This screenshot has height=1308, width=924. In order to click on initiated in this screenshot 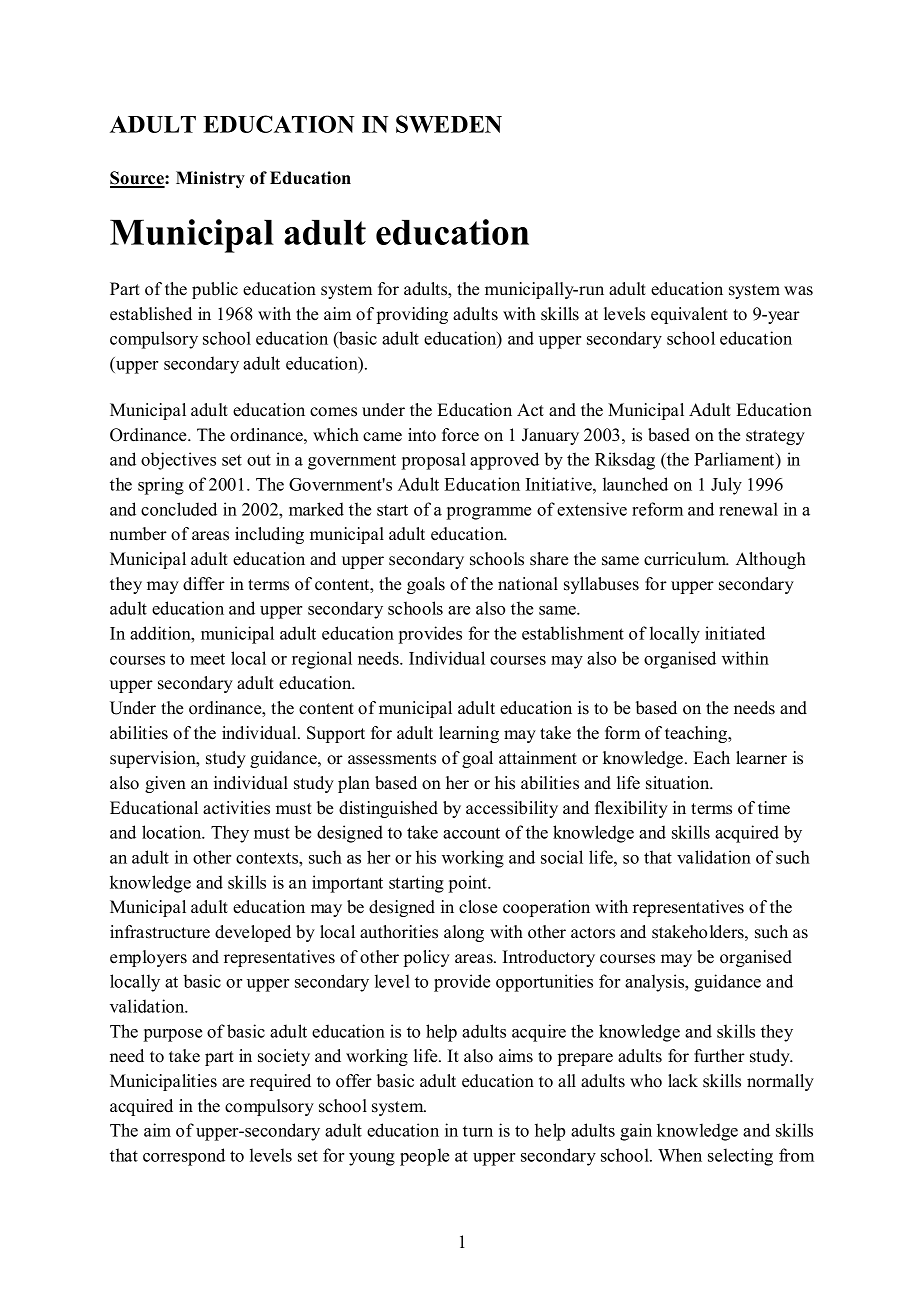, I will do `click(735, 633)`.
